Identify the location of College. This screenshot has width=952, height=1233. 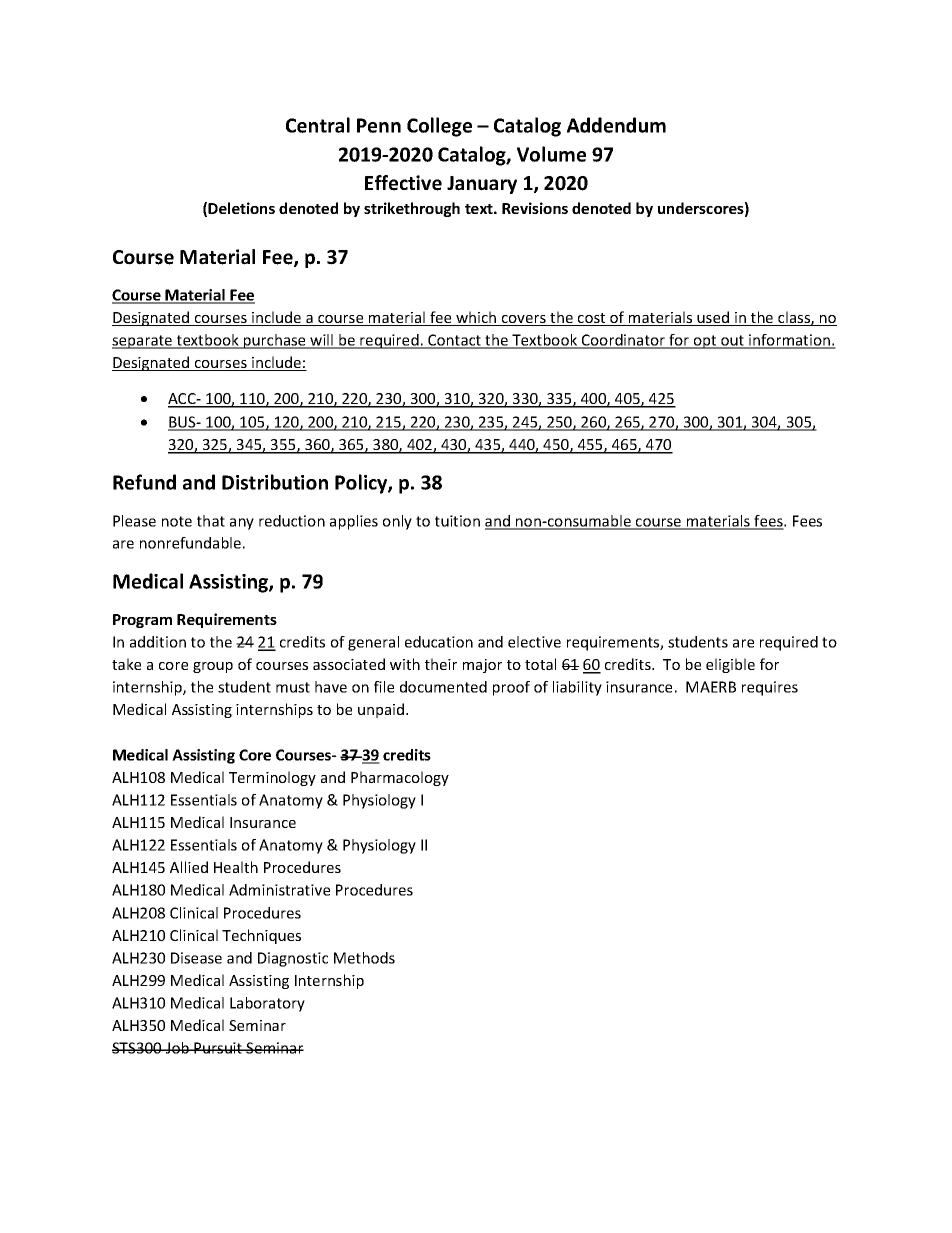
(439, 127).
